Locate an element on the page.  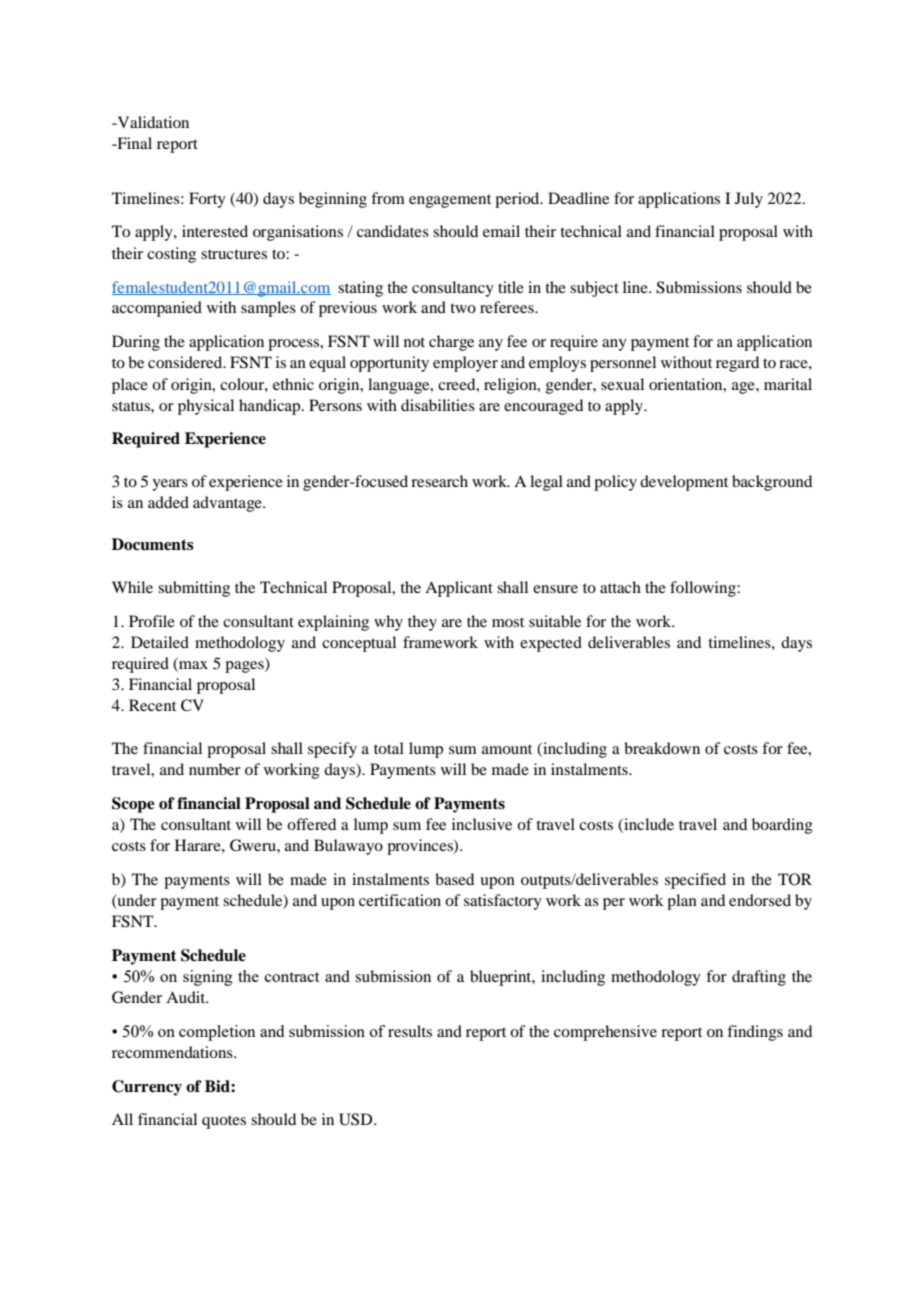
Bid is located at coordinates (218, 1086).
